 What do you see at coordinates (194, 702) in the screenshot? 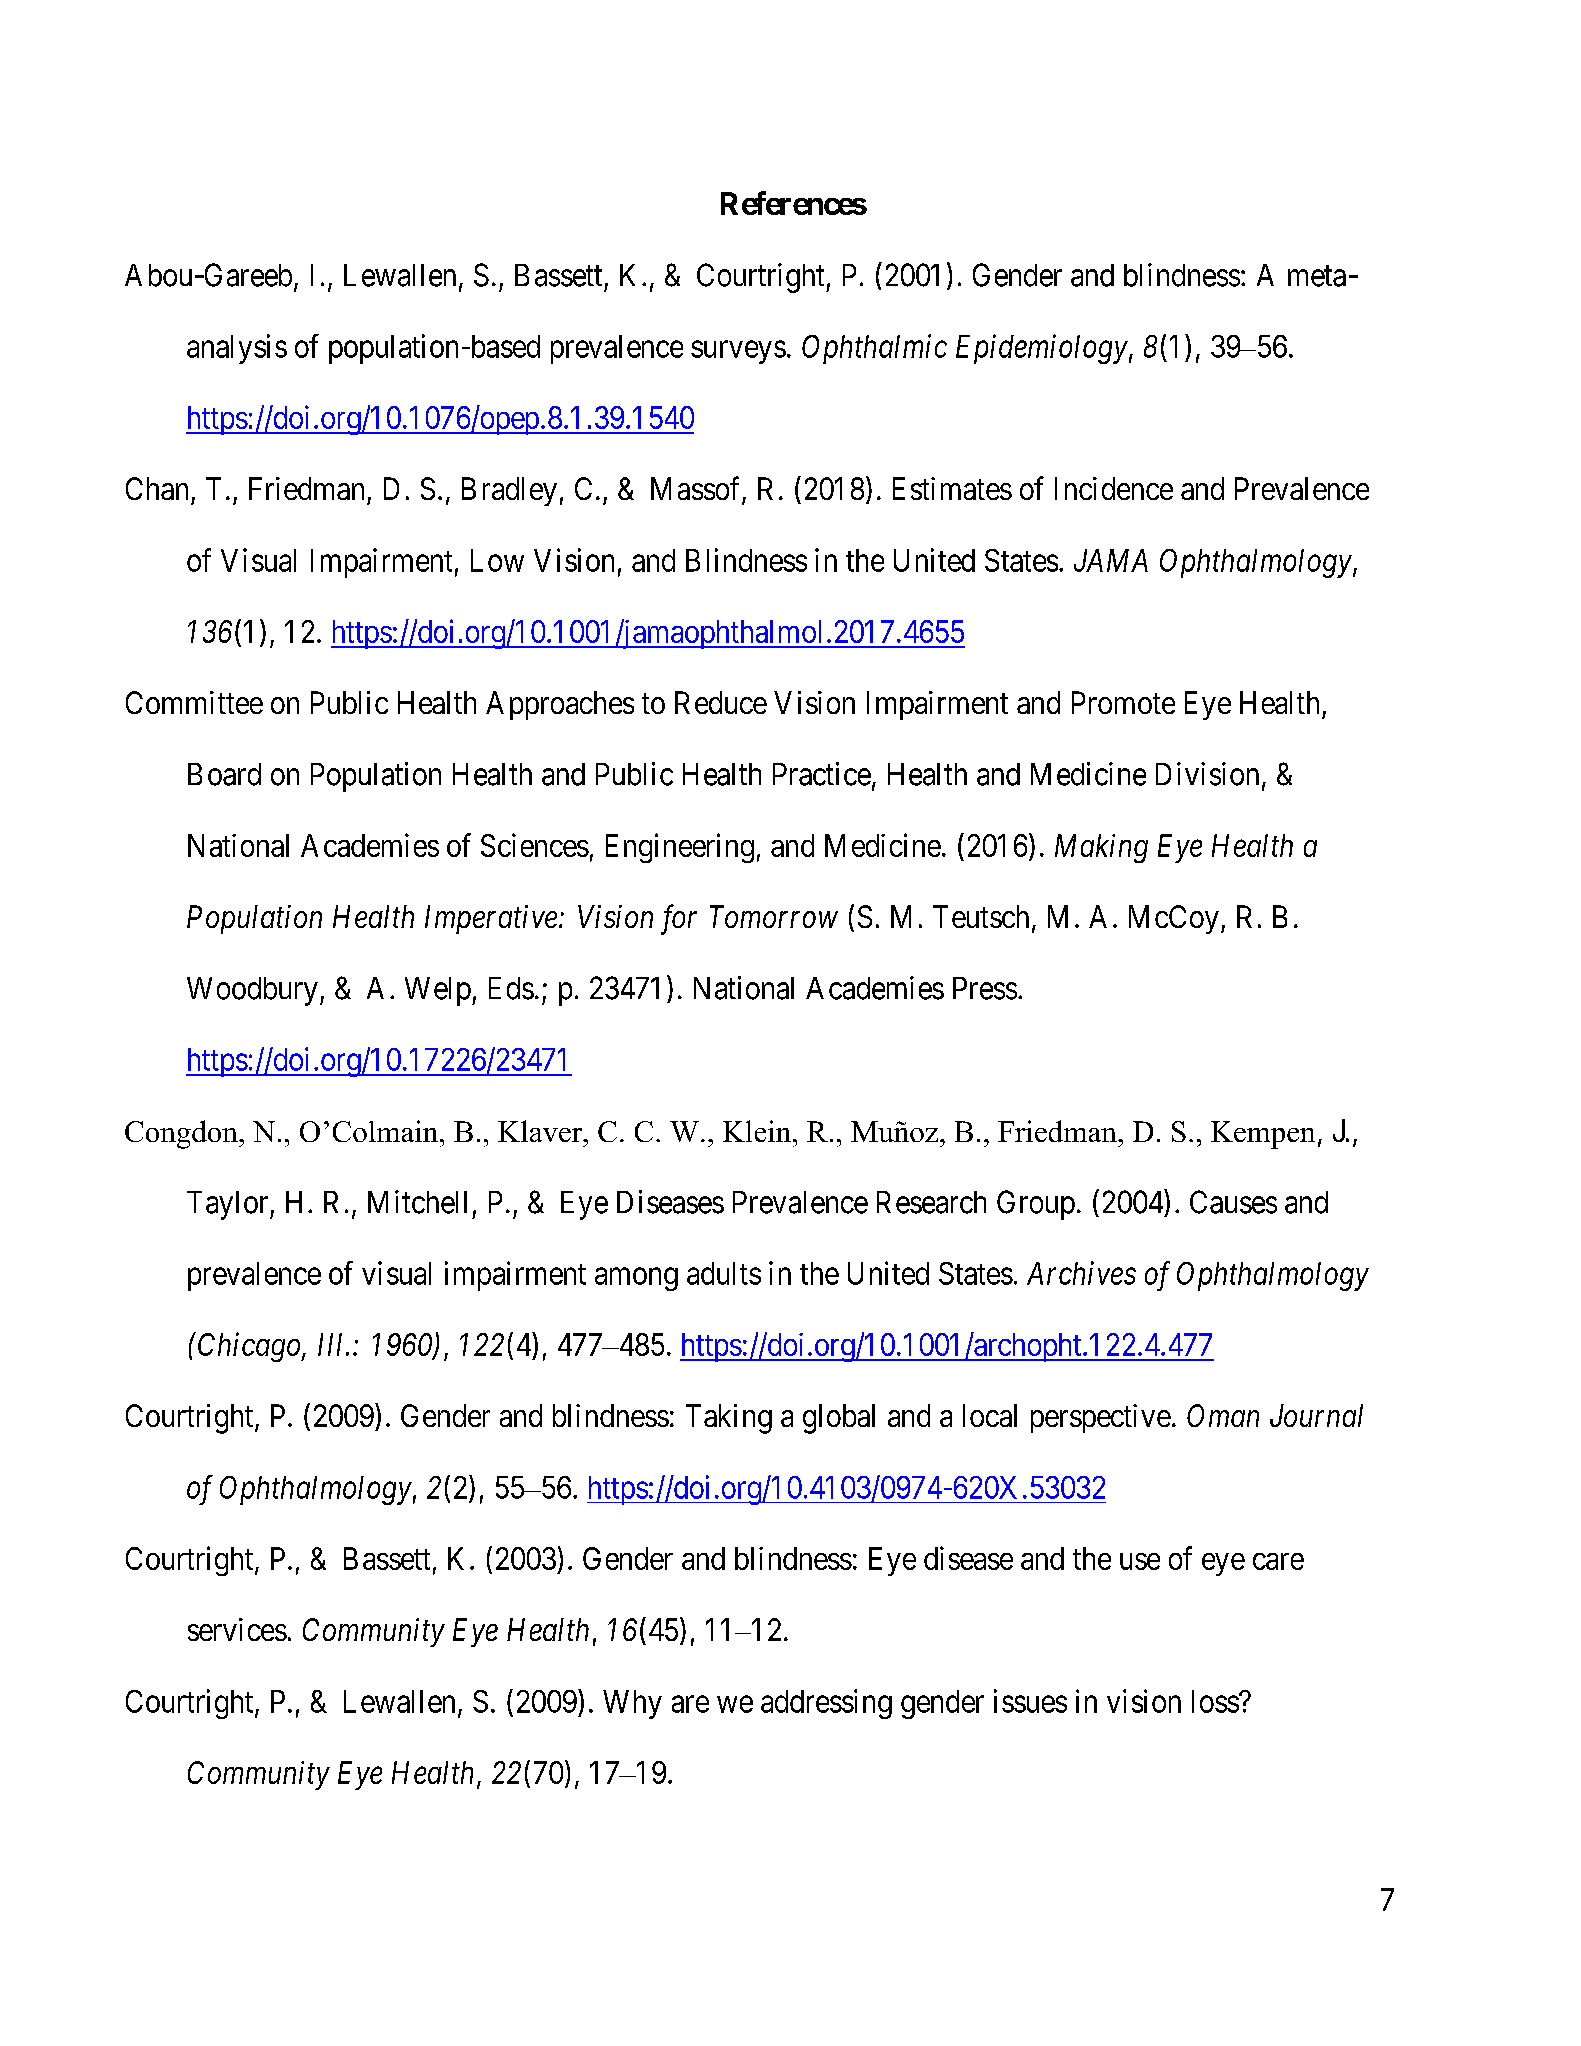
I see `Committee` at bounding box center [194, 702].
